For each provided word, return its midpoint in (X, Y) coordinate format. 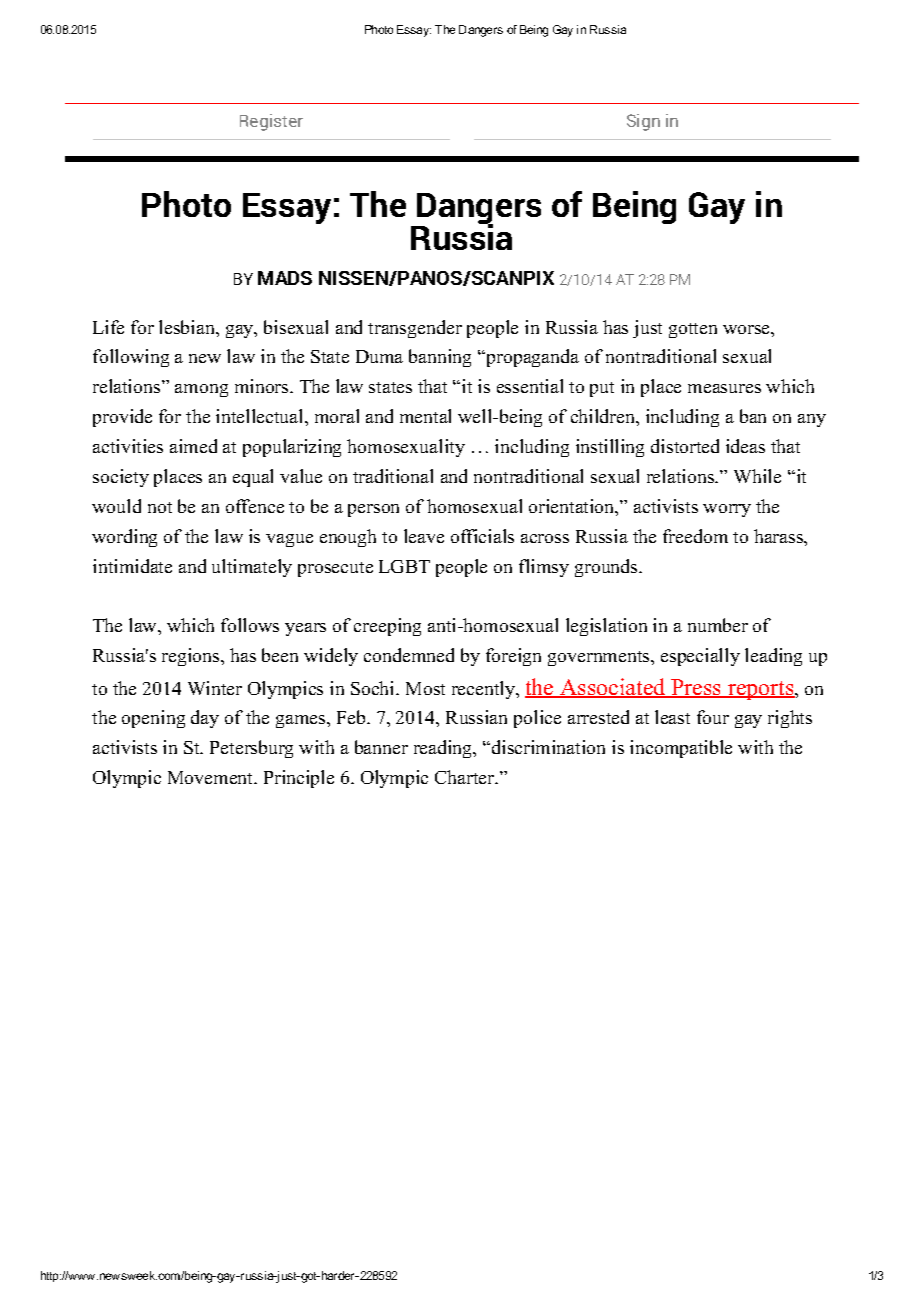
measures (724, 388)
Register (271, 122)
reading (444, 749)
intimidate (132, 566)
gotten (693, 330)
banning (440, 358)
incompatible (681, 749)
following (131, 358)
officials (482, 536)
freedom (695, 536)
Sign (643, 122)
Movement (212, 777)
